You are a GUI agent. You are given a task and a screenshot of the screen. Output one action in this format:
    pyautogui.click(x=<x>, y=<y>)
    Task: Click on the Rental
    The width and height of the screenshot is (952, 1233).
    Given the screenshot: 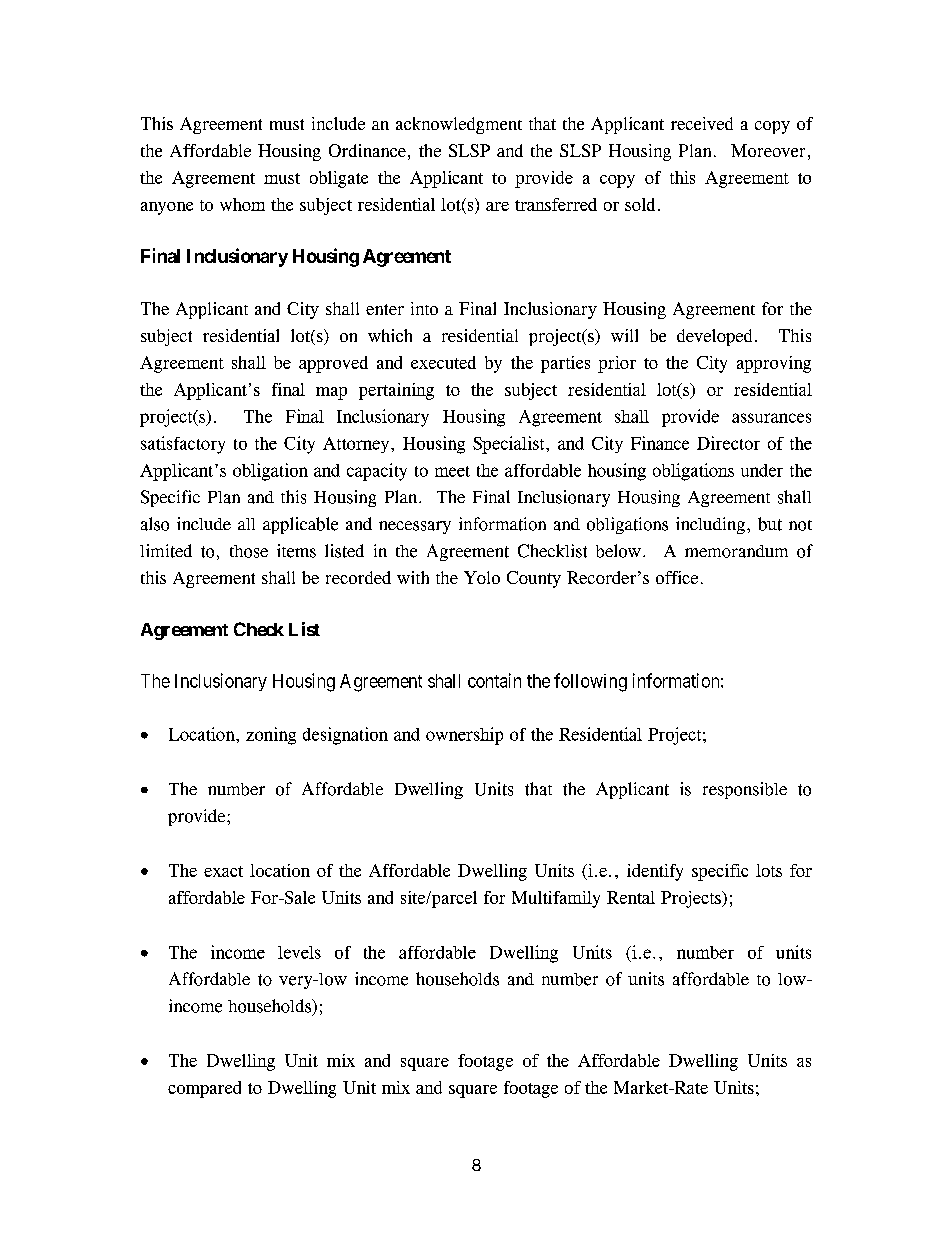 What is the action you would take?
    pyautogui.click(x=631, y=897)
